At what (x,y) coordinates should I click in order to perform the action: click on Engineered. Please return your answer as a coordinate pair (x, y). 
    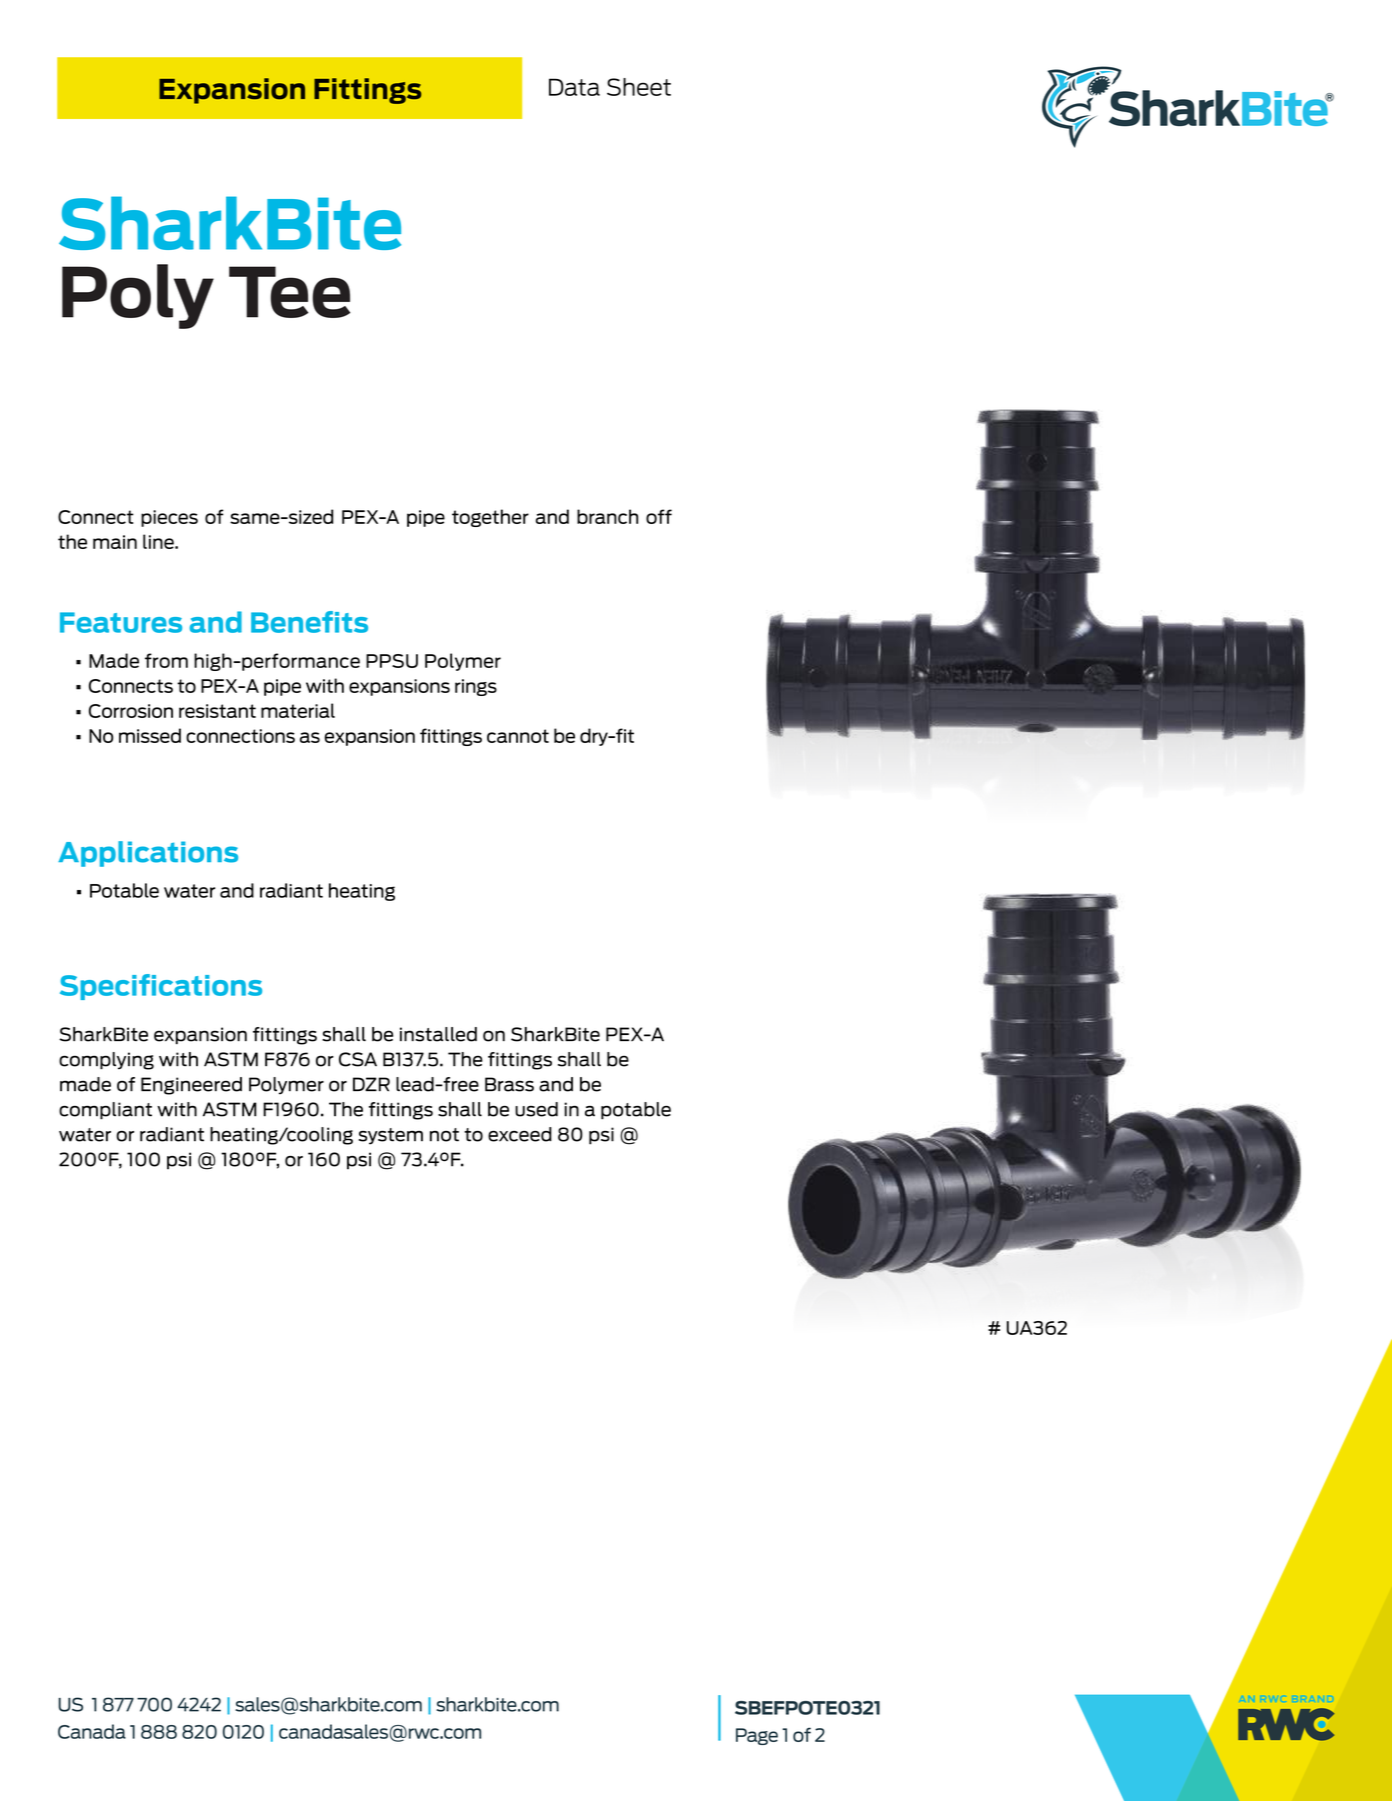
    Looking at the image, I should click on (191, 1086).
